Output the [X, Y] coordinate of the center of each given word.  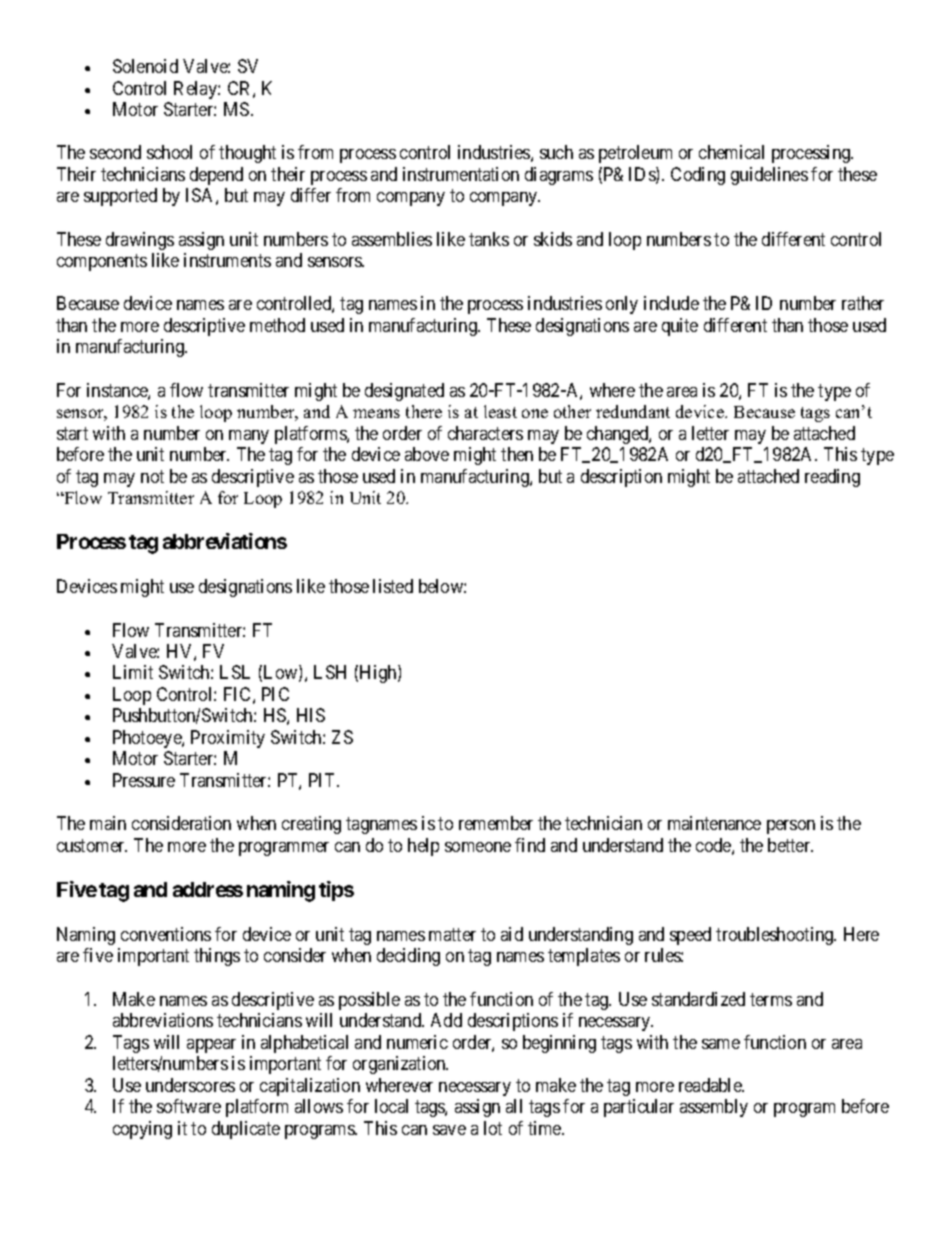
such [556, 152]
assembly [714, 1108]
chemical [731, 152]
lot [493, 1128]
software [189, 1106]
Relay [196, 90]
